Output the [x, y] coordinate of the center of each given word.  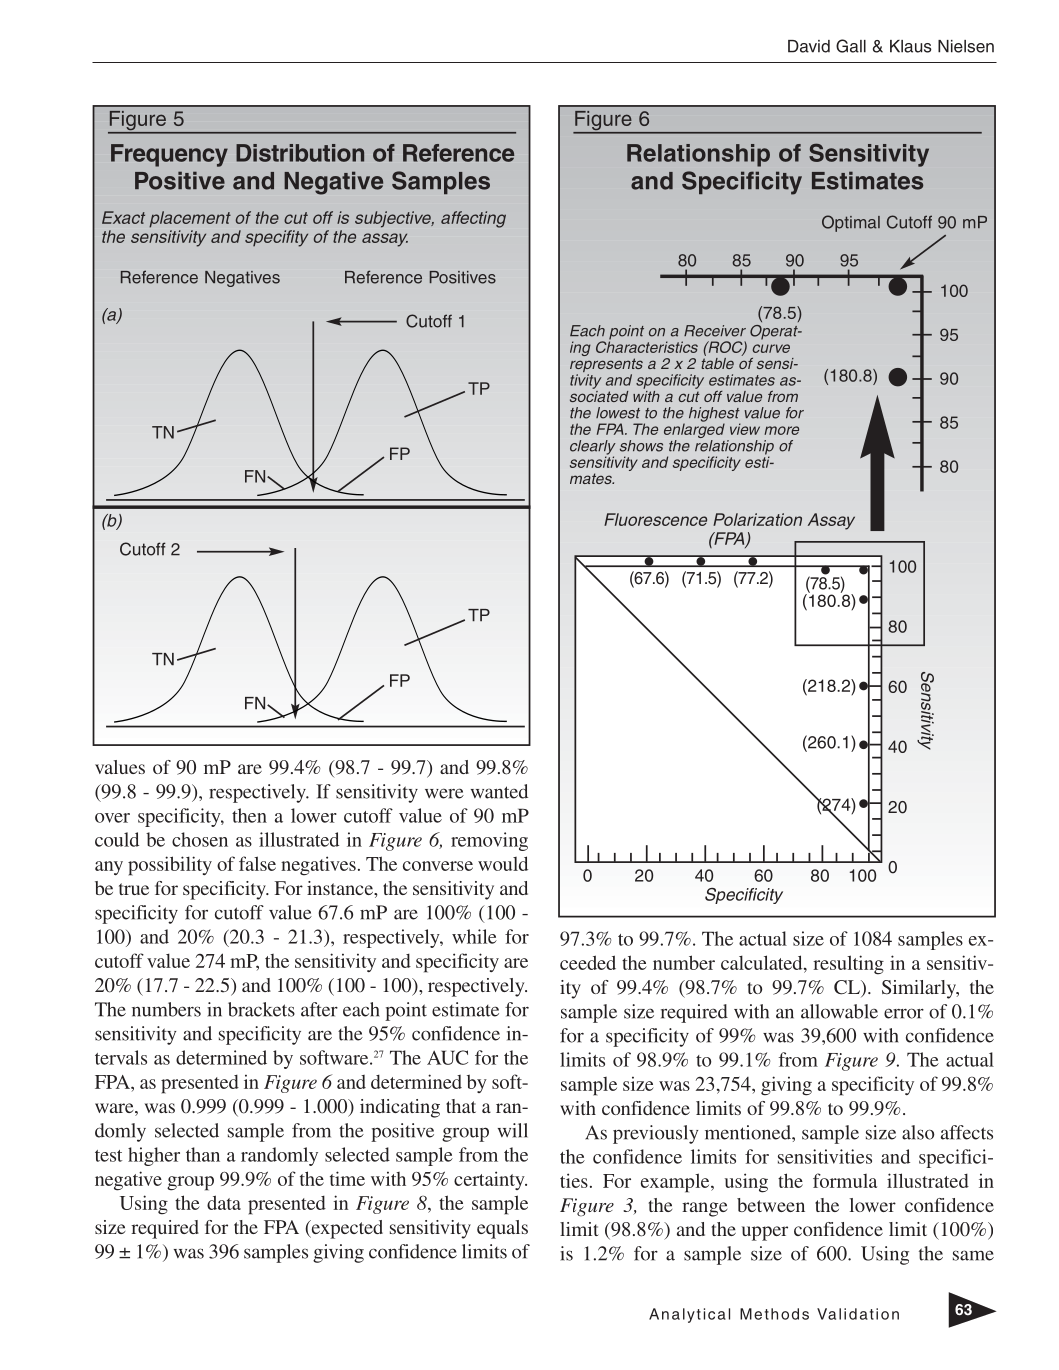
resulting [848, 965]
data [224, 1202]
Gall [851, 46]
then [249, 815]
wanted [499, 791]
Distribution [300, 153]
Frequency [169, 155]
